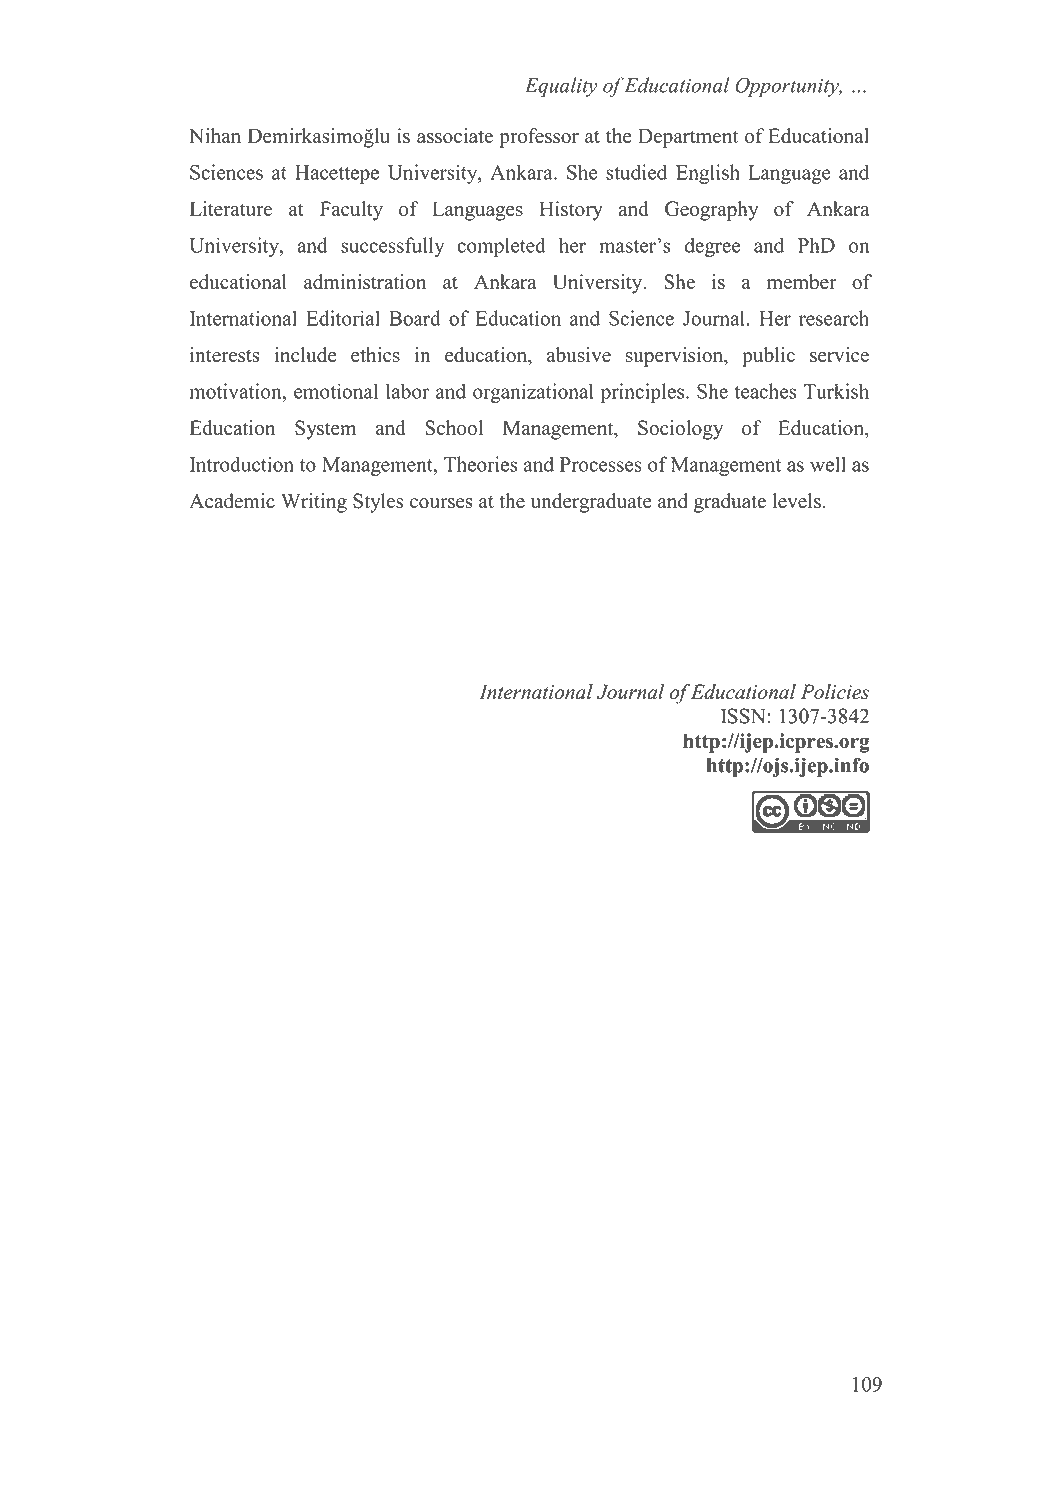 This page has width=1058, height=1498. Describe the element at coordinates (802, 282) in the page. I see `member` at that location.
